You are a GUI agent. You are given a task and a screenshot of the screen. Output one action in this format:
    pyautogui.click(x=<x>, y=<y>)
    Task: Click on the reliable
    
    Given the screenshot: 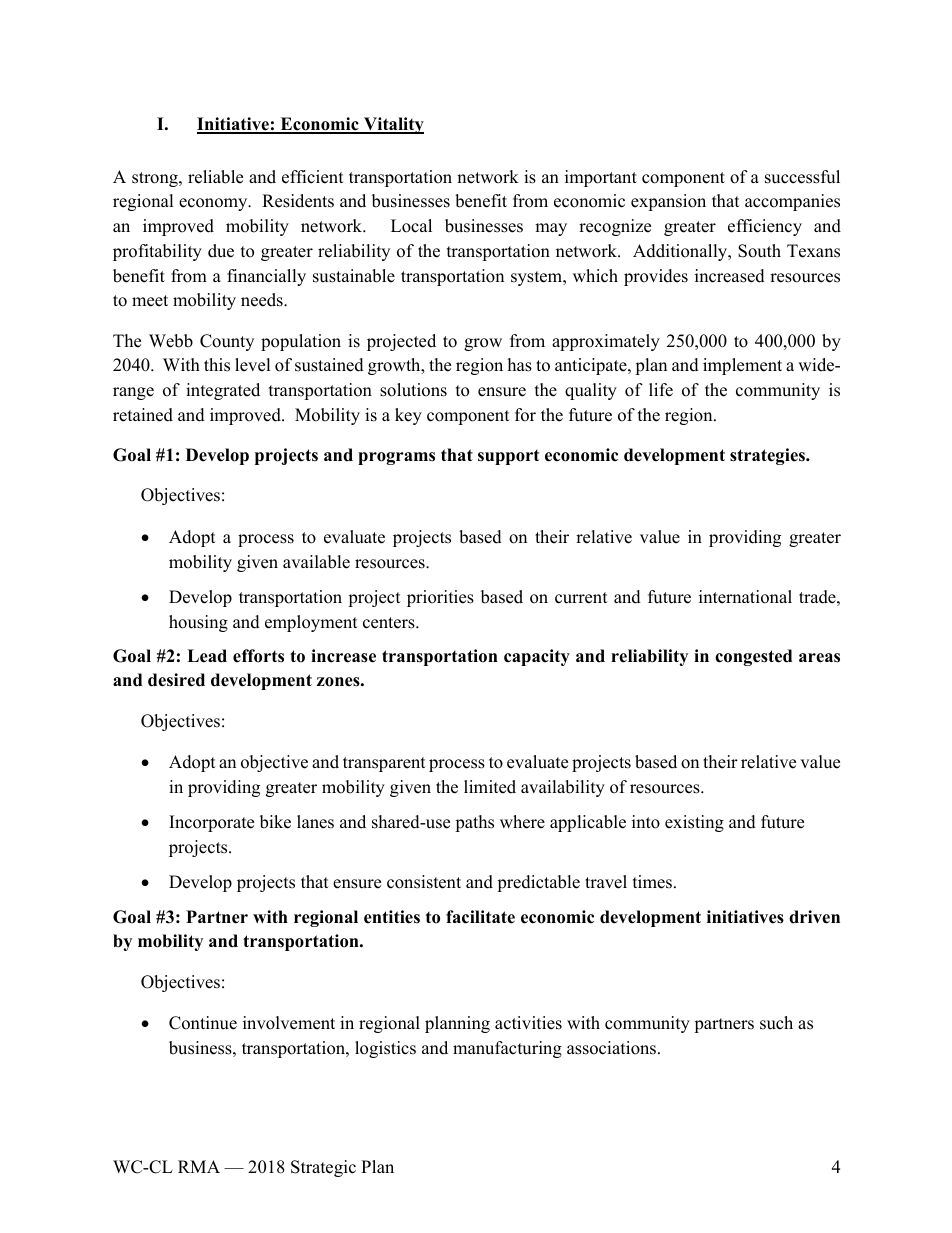 What is the action you would take?
    pyautogui.click(x=215, y=177)
